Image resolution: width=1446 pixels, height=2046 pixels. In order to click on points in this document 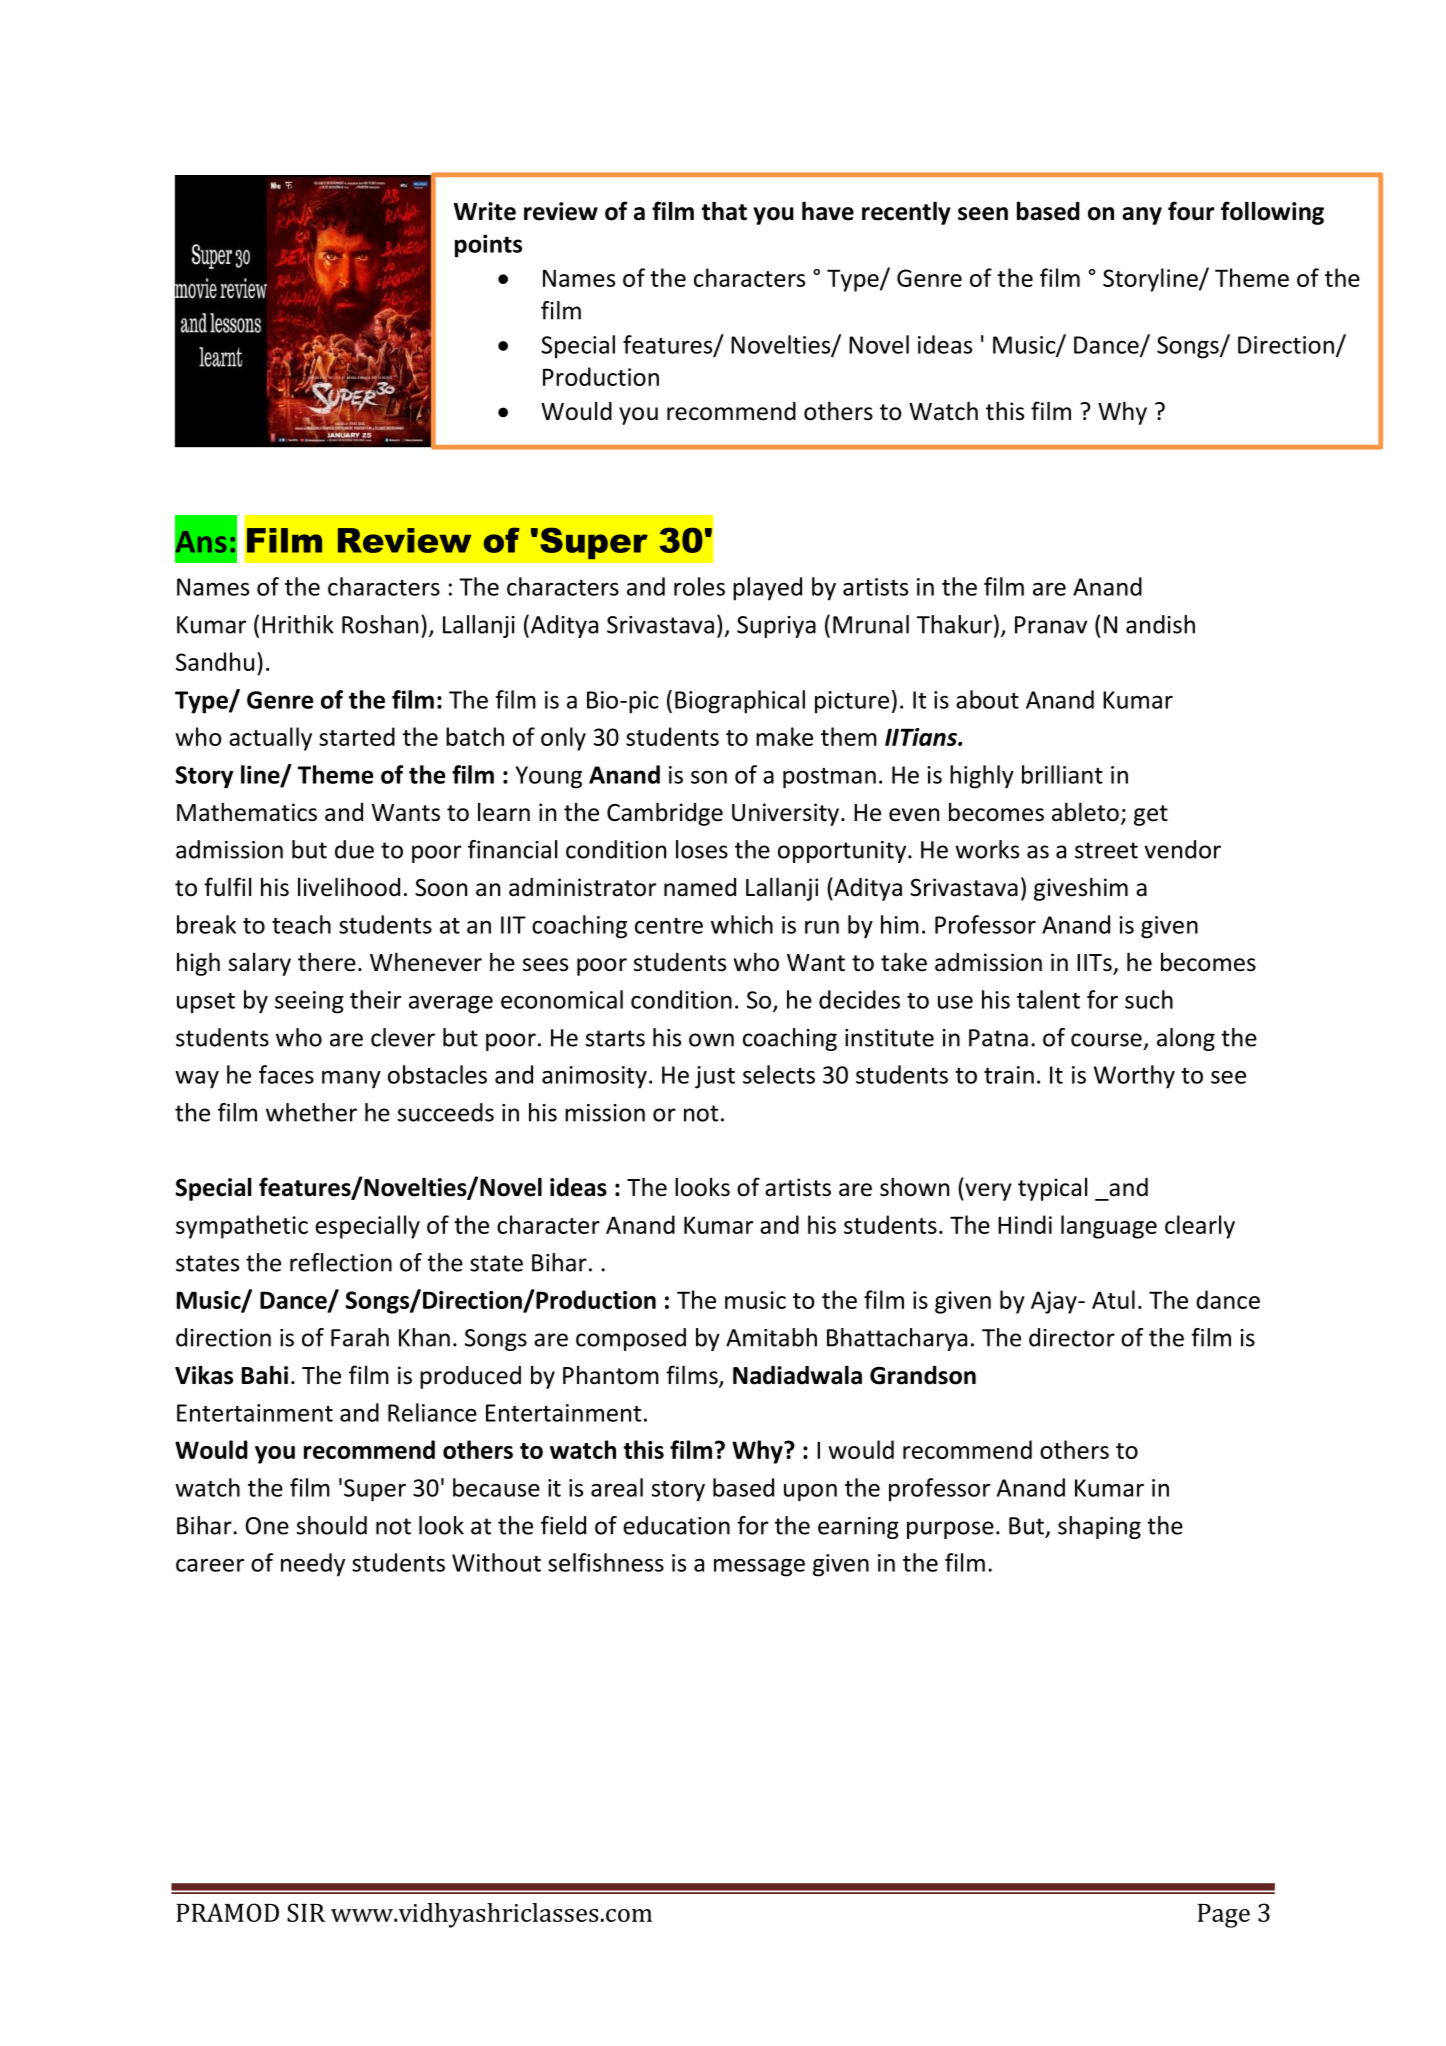, I will do `click(488, 246)`.
